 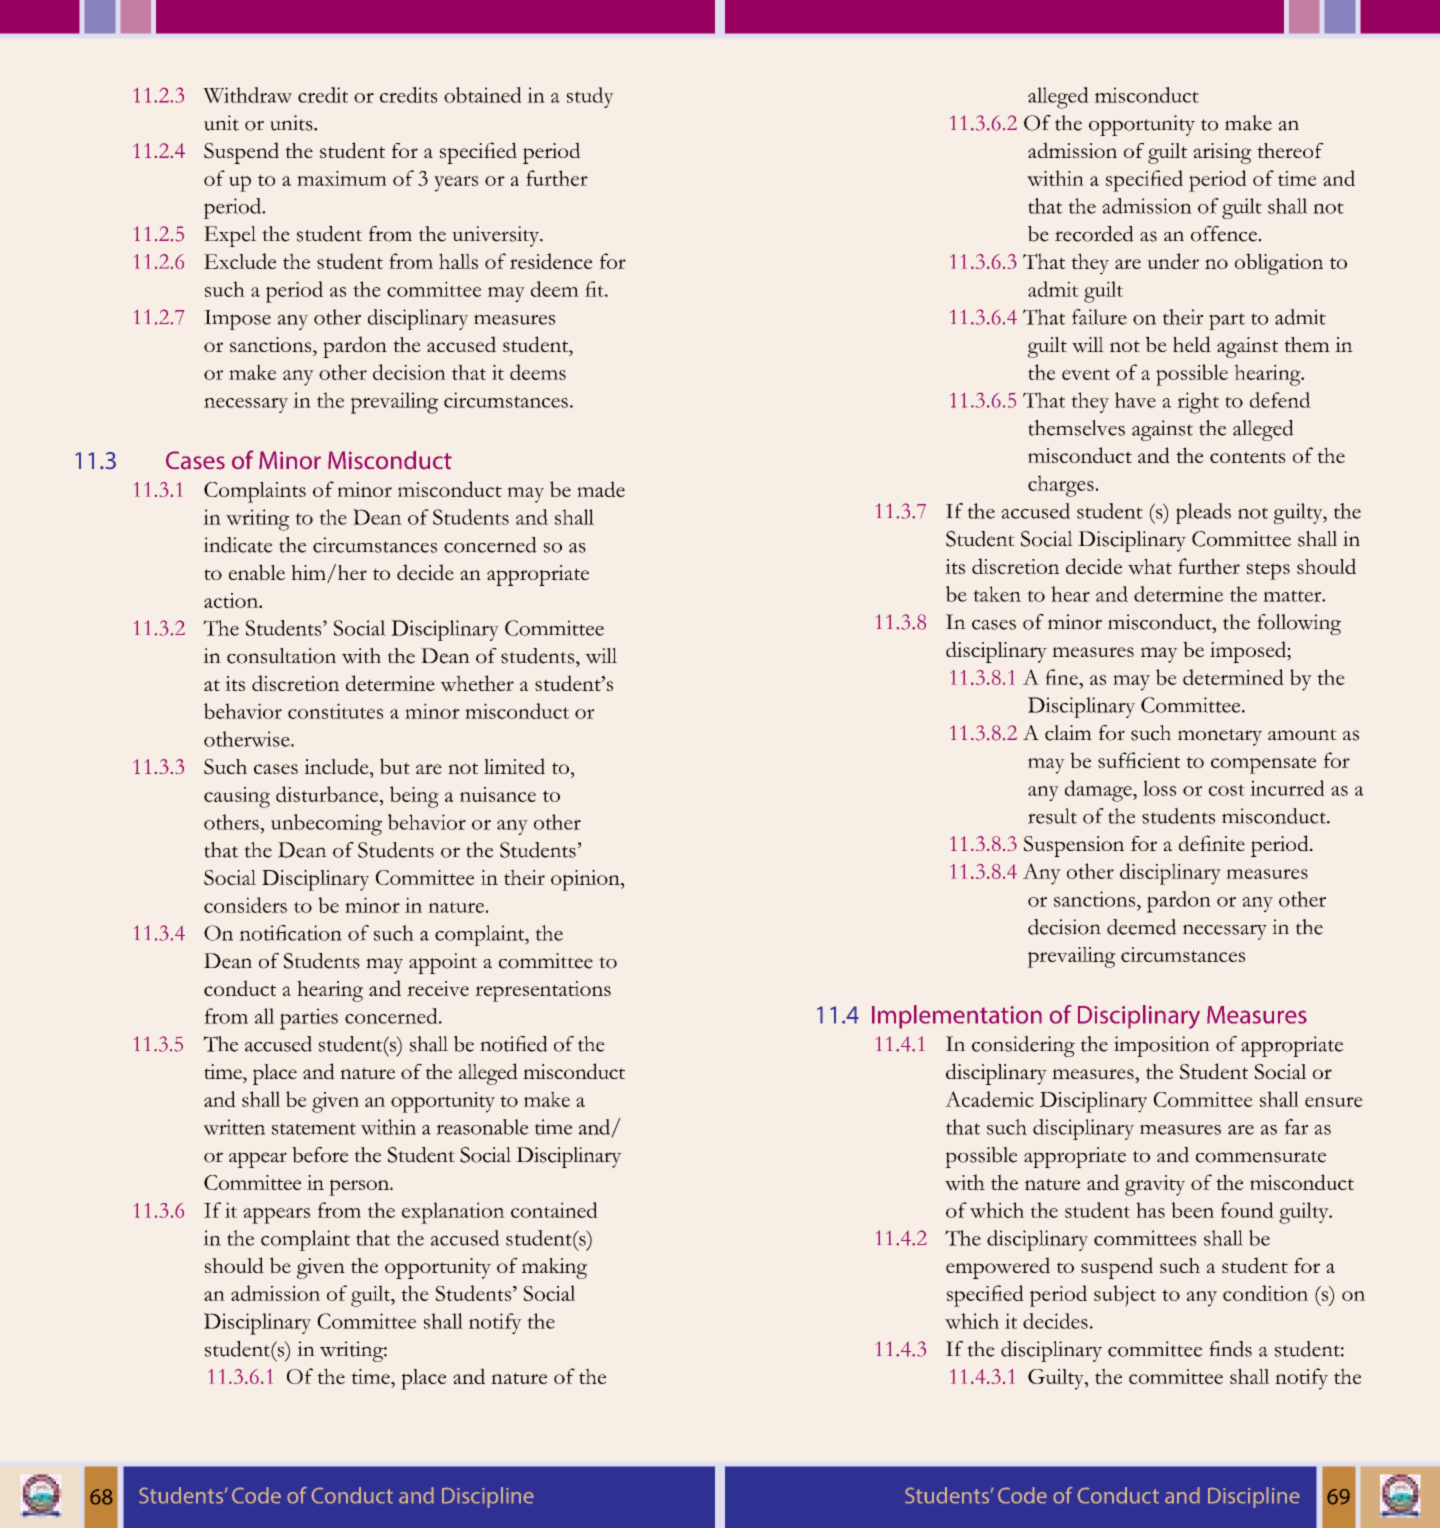 I want to click on maximum, so click(x=342, y=178).
